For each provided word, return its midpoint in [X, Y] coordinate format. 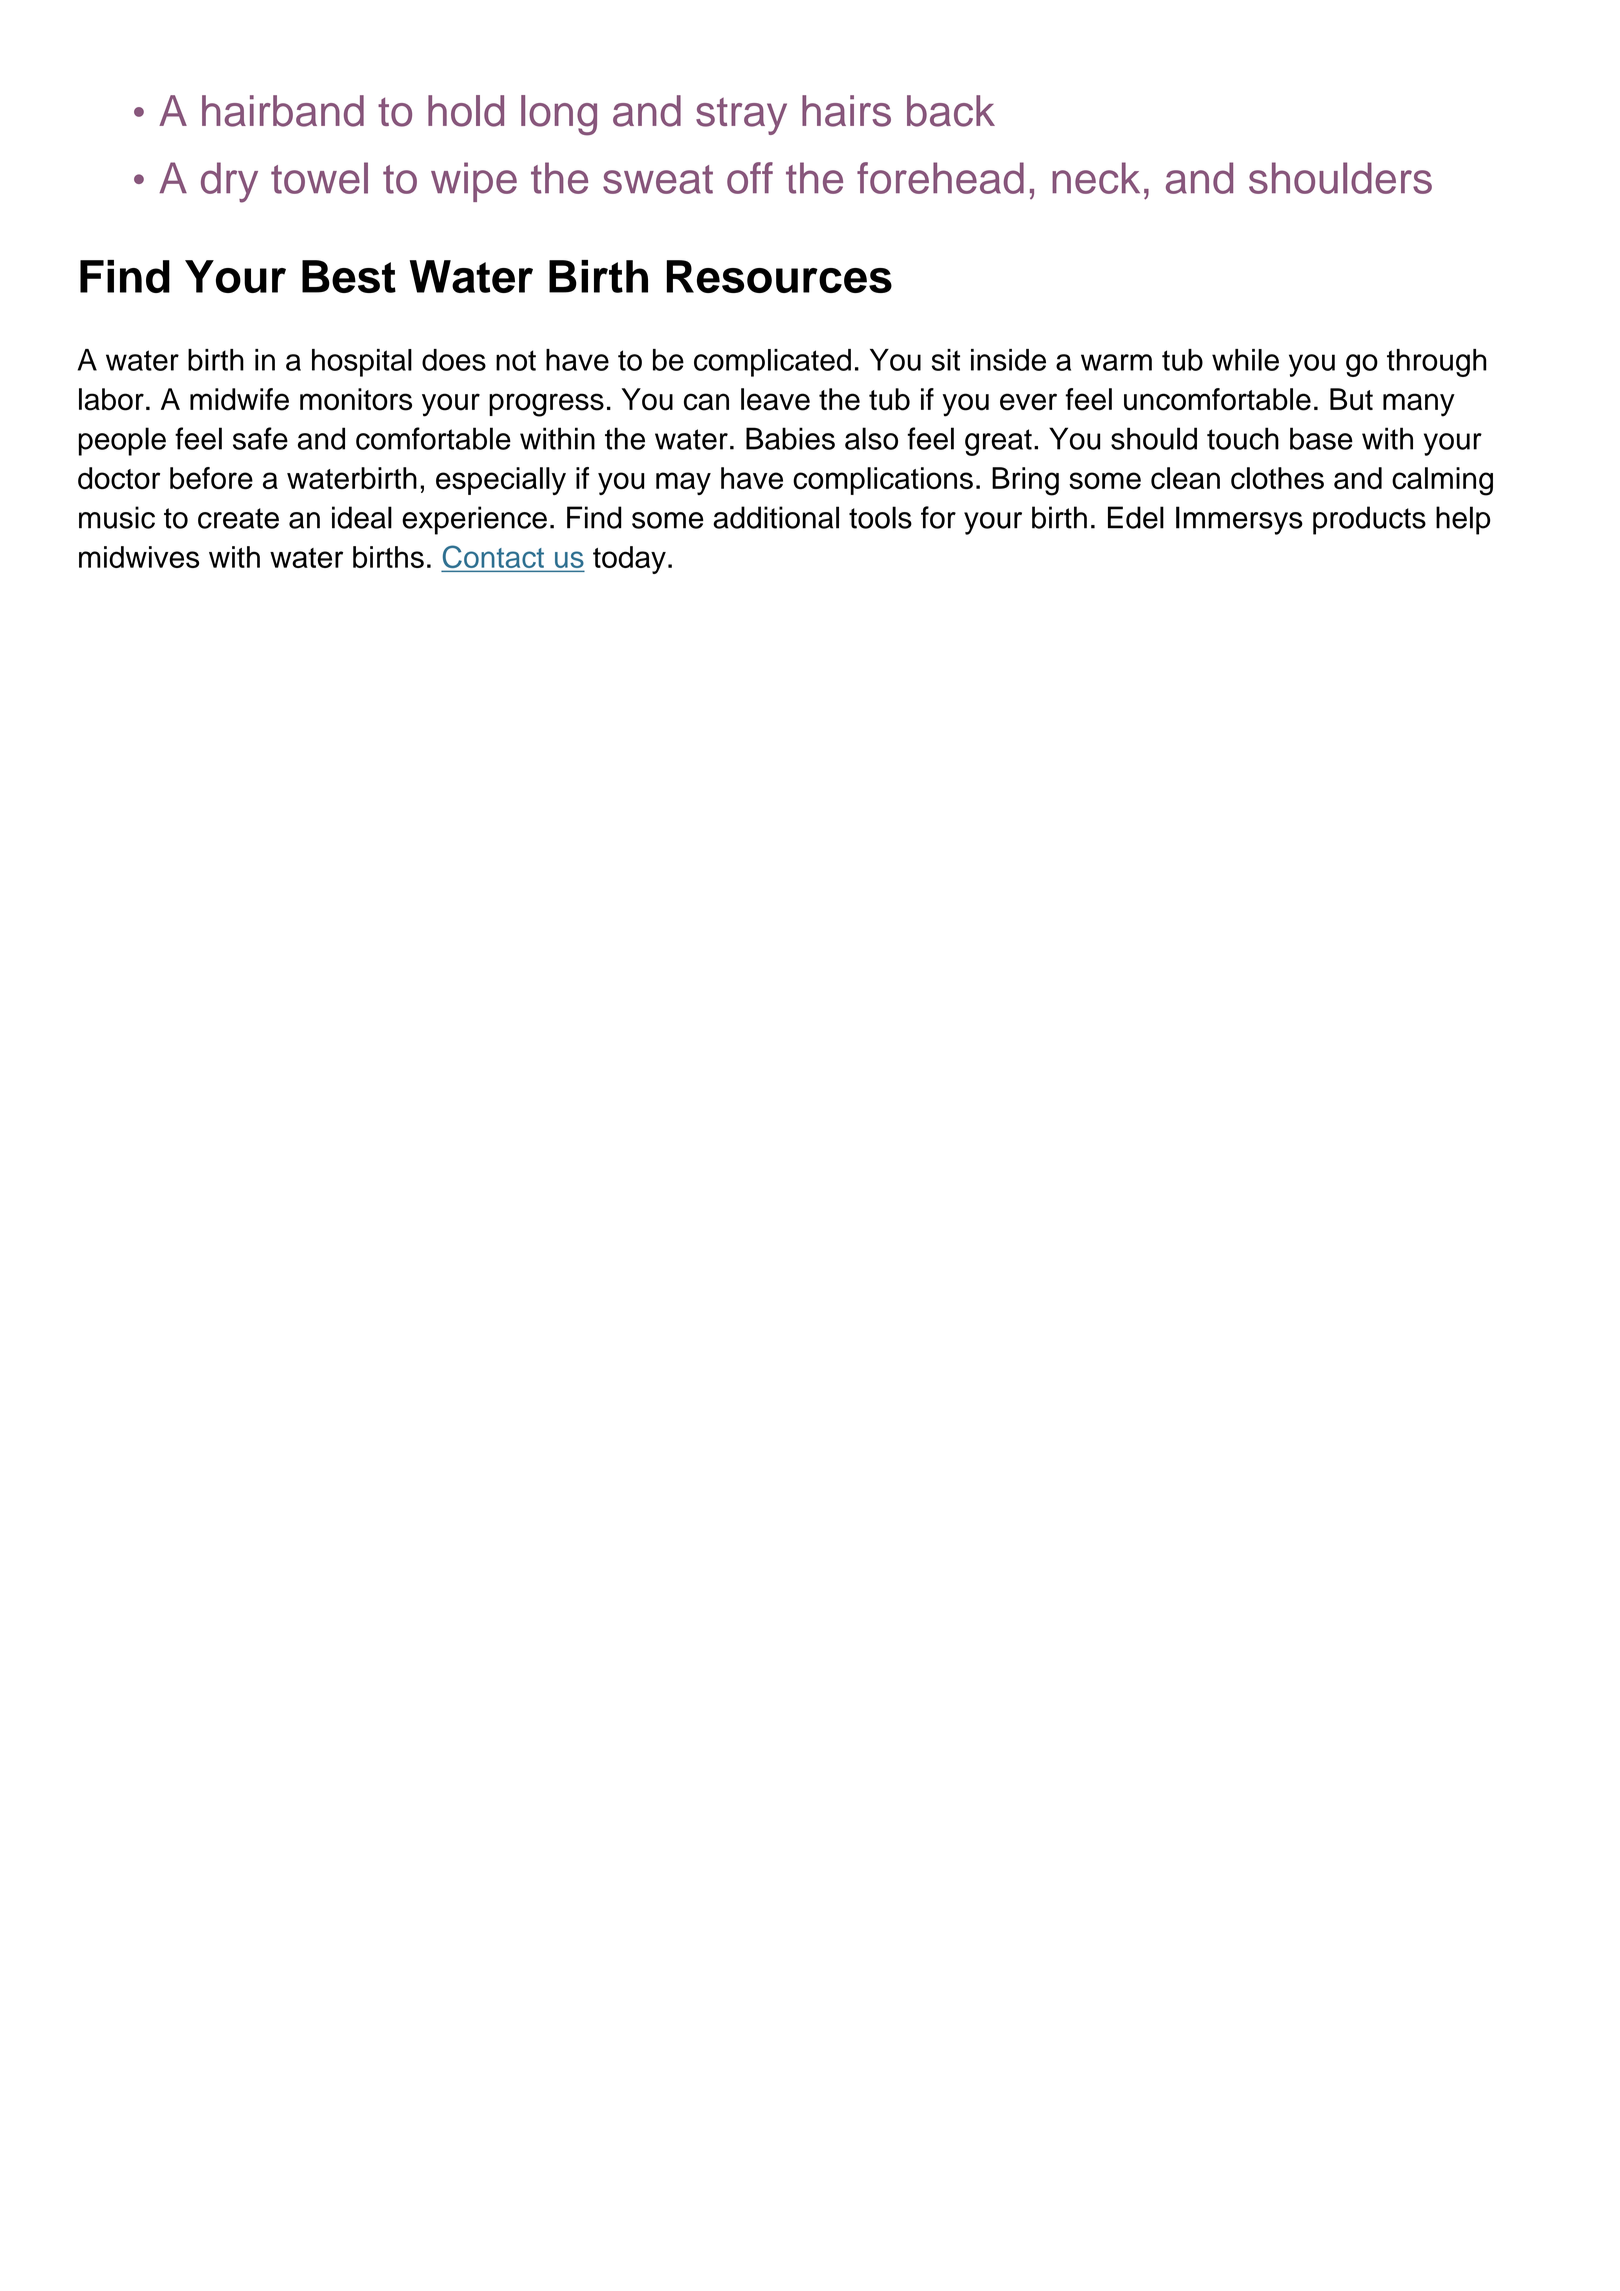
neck [1096, 178]
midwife [239, 399]
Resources [779, 276]
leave [775, 399]
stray [741, 116]
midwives [139, 557]
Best [349, 276]
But [1351, 399]
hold [466, 111]
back [951, 111]
